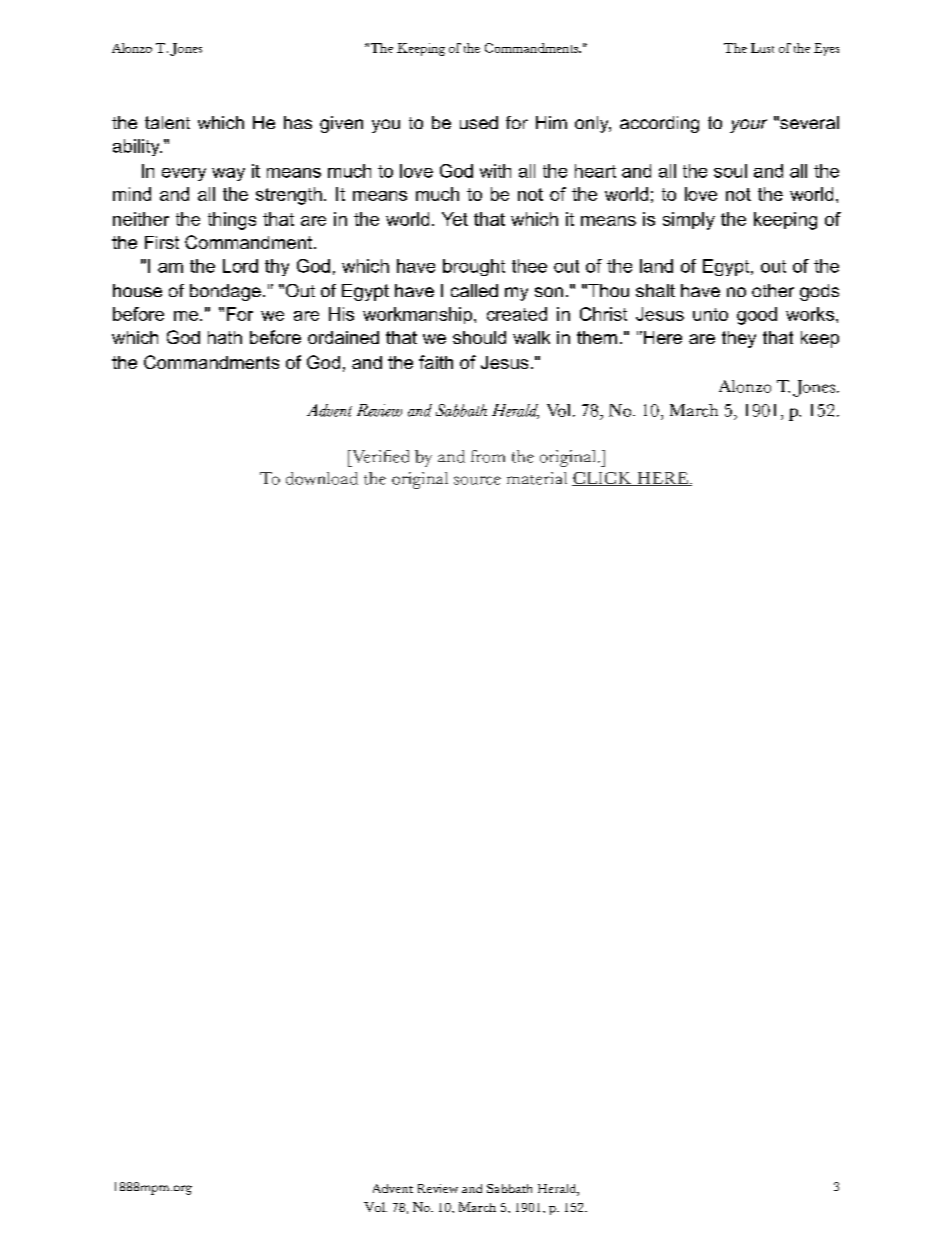 Image resolution: width=952 pixels, height=1233 pixels. Describe the element at coordinates (436, 362) in the screenshot. I see `faith` at that location.
